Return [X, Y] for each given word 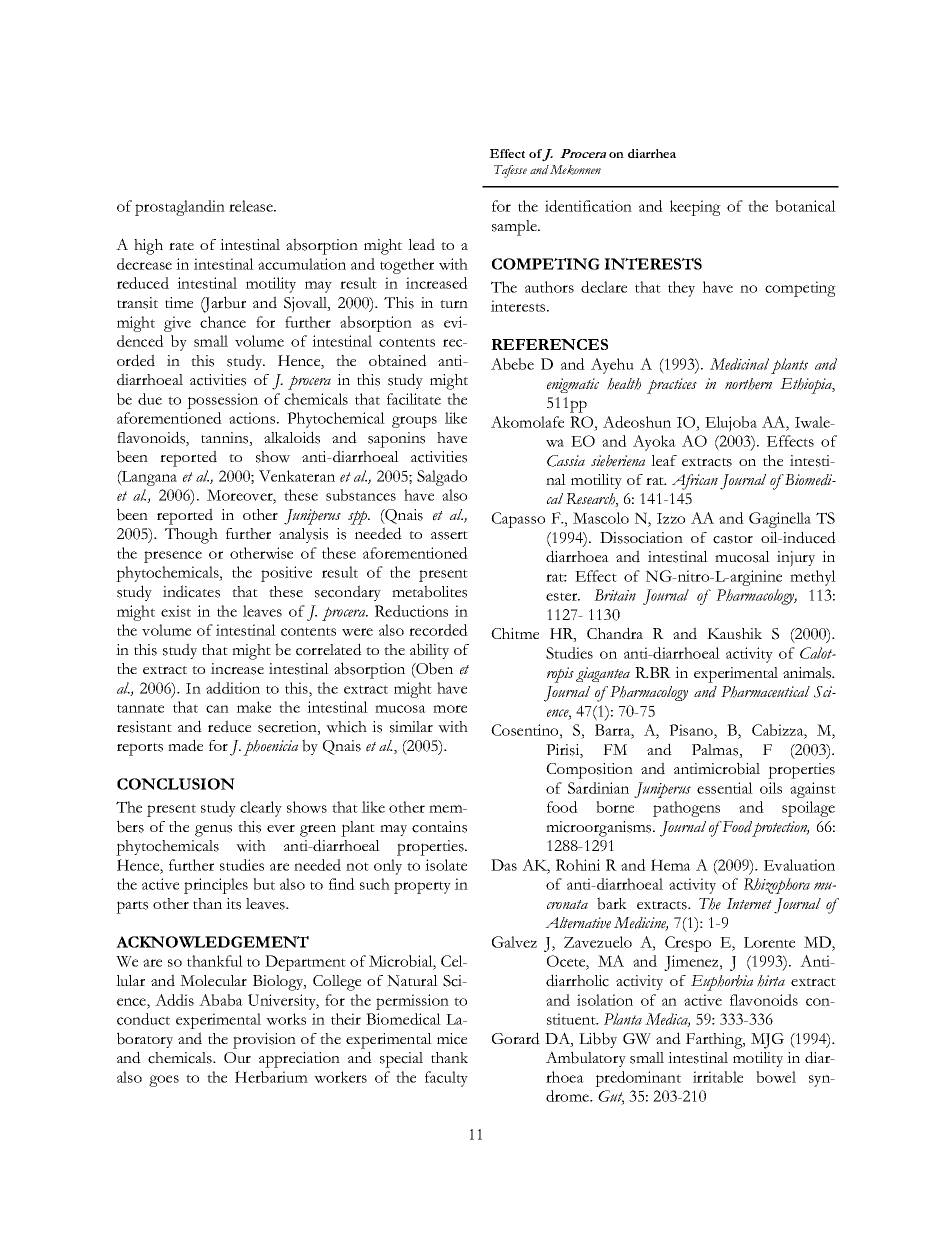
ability [429, 651]
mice [452, 1039]
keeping [695, 208]
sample [515, 228]
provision [264, 1041]
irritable [718, 1077]
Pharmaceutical [765, 692]
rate [181, 246]
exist [176, 611]
